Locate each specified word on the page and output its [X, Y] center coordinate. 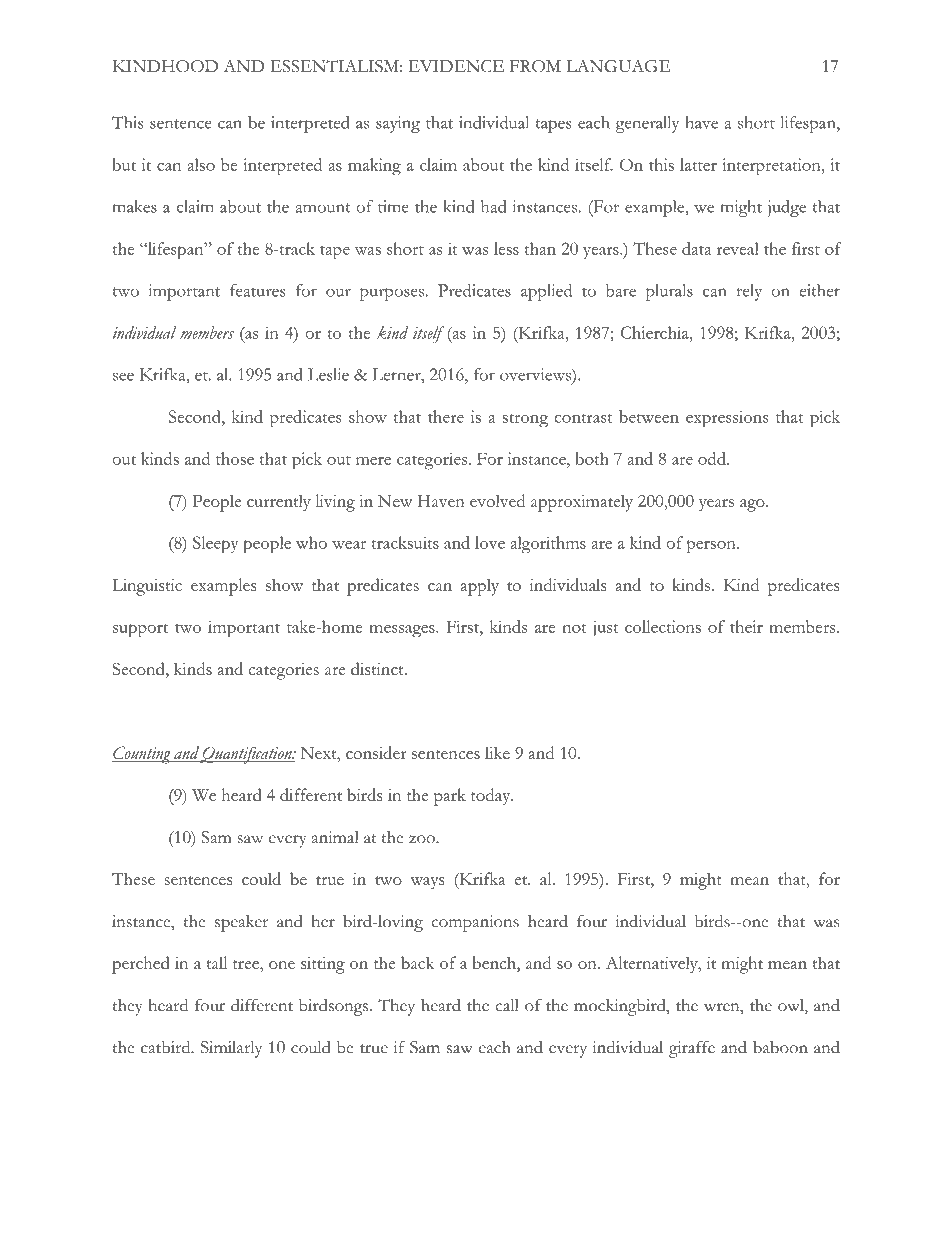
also [201, 164]
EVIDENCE [456, 66]
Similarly [231, 1049]
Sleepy [215, 545]
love [490, 542]
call [507, 1005]
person [712, 547]
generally [647, 124]
